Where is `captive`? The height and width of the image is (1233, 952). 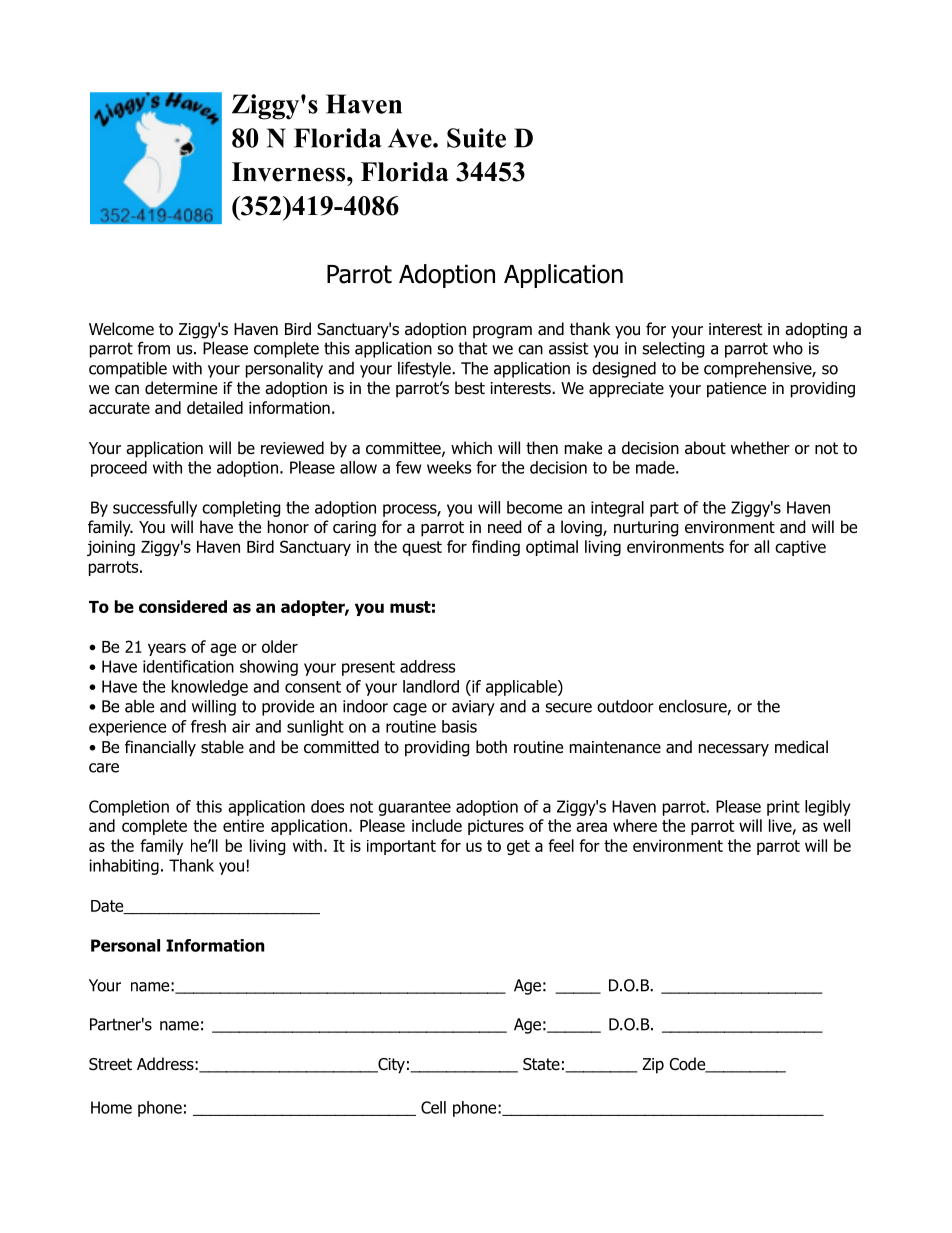 captive is located at coordinates (800, 548).
